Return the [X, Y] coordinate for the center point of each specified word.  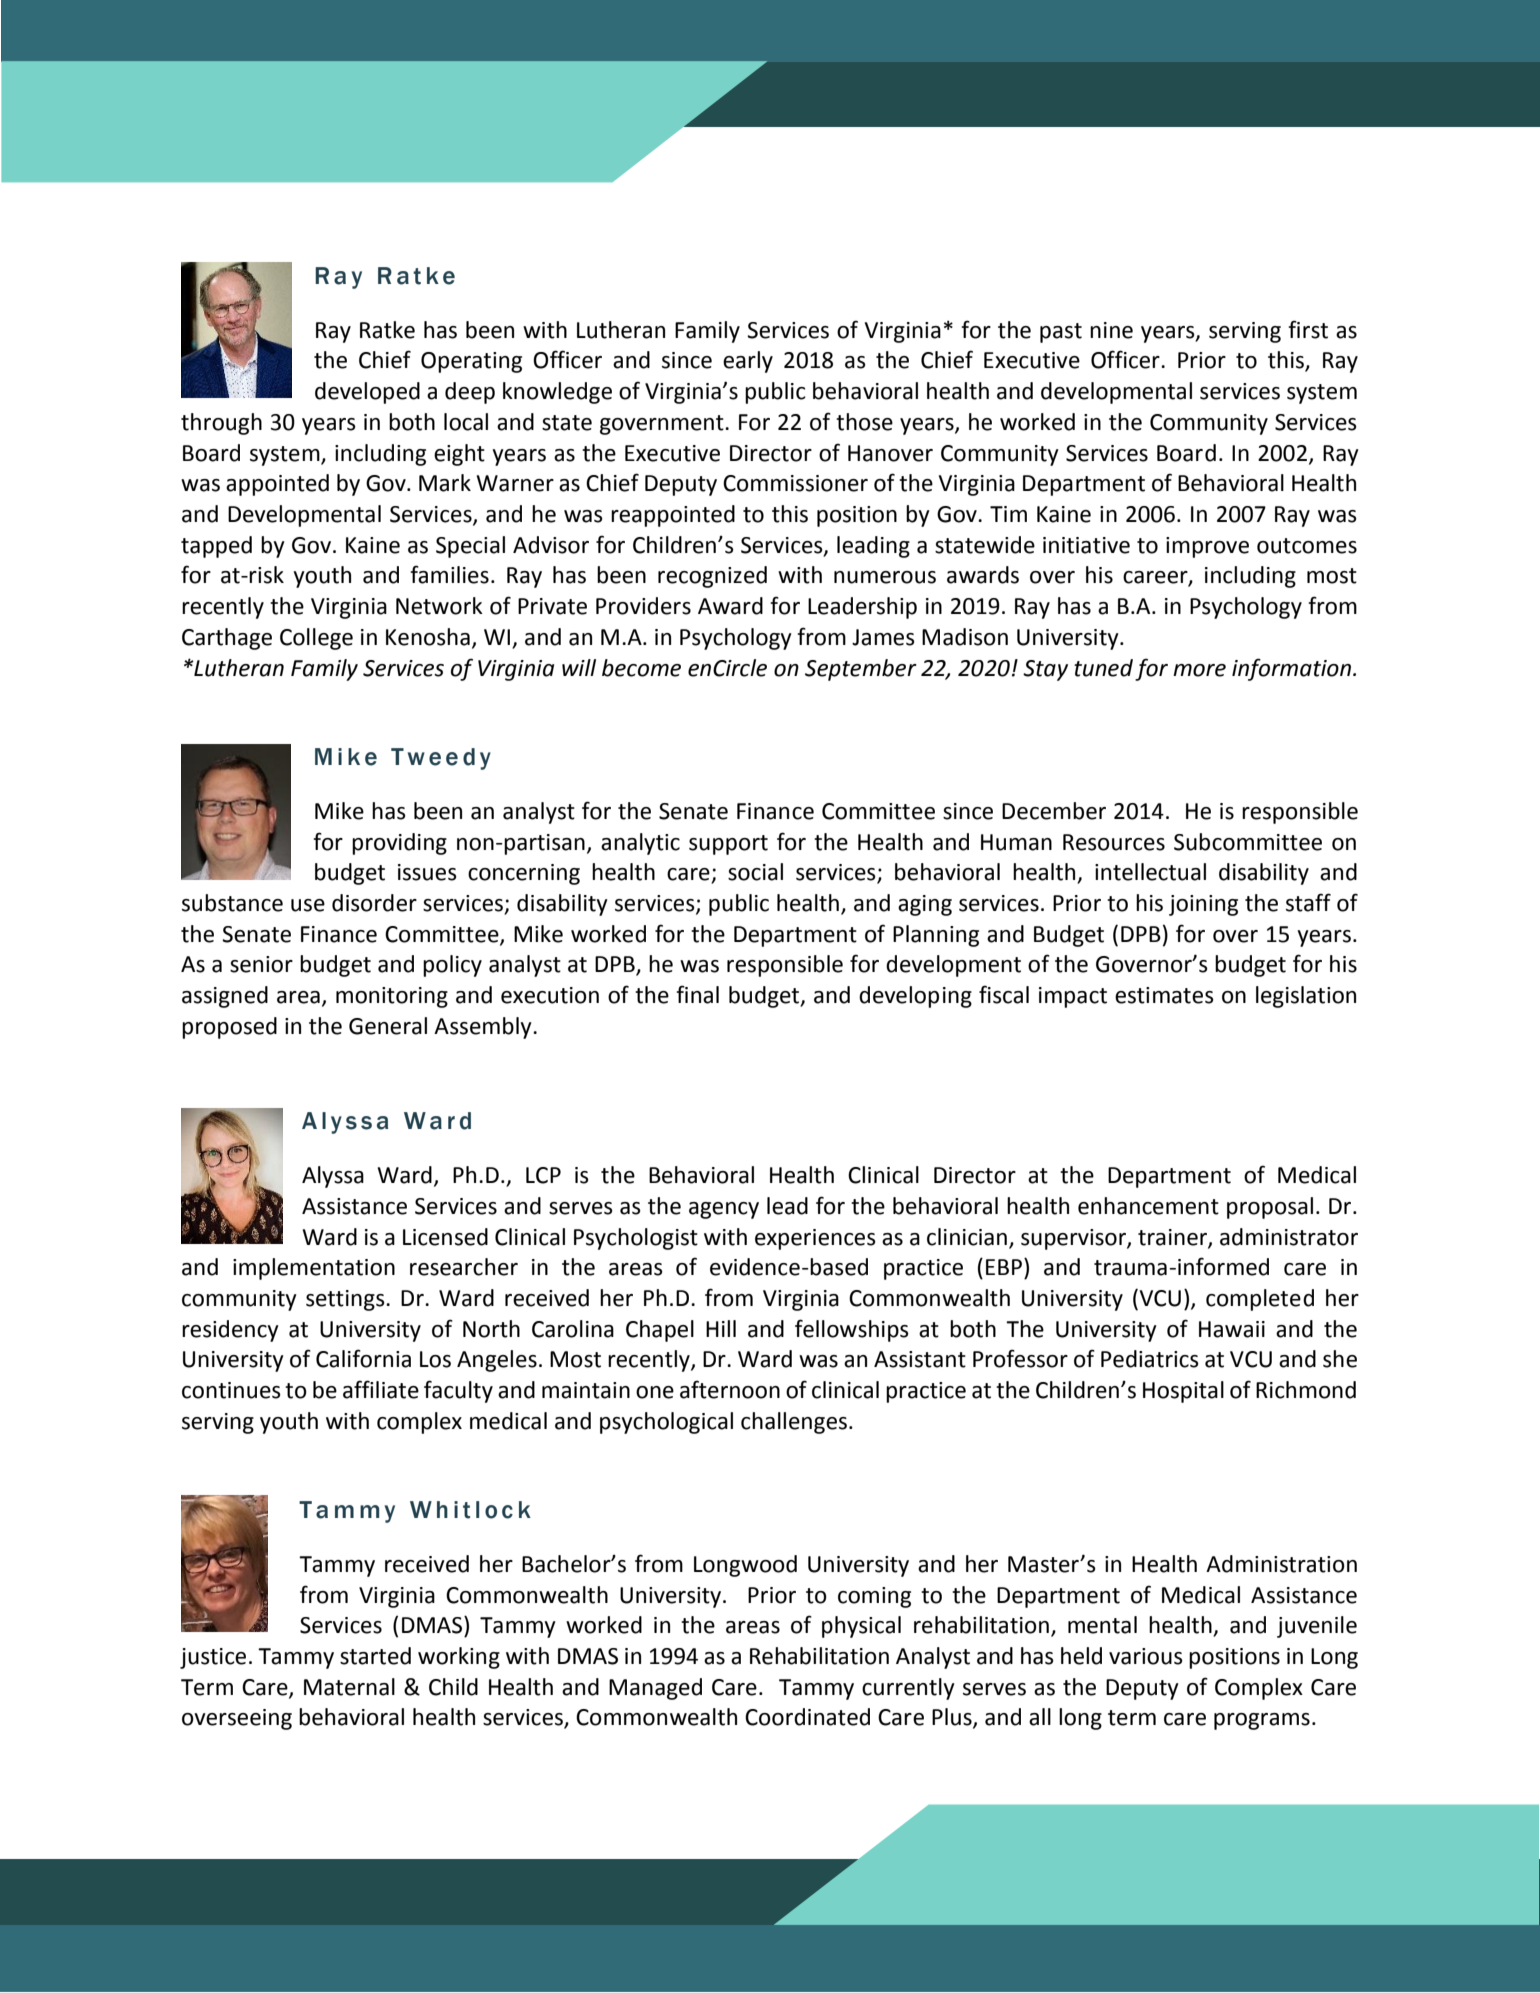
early [748, 362]
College [316, 639]
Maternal [349, 1687]
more [1199, 670]
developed [367, 393]
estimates [1164, 995]
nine [1111, 330]
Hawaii [1232, 1329]
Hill [721, 1328]
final [697, 994]
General [388, 1026]
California [363, 1358]
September [861, 670]
